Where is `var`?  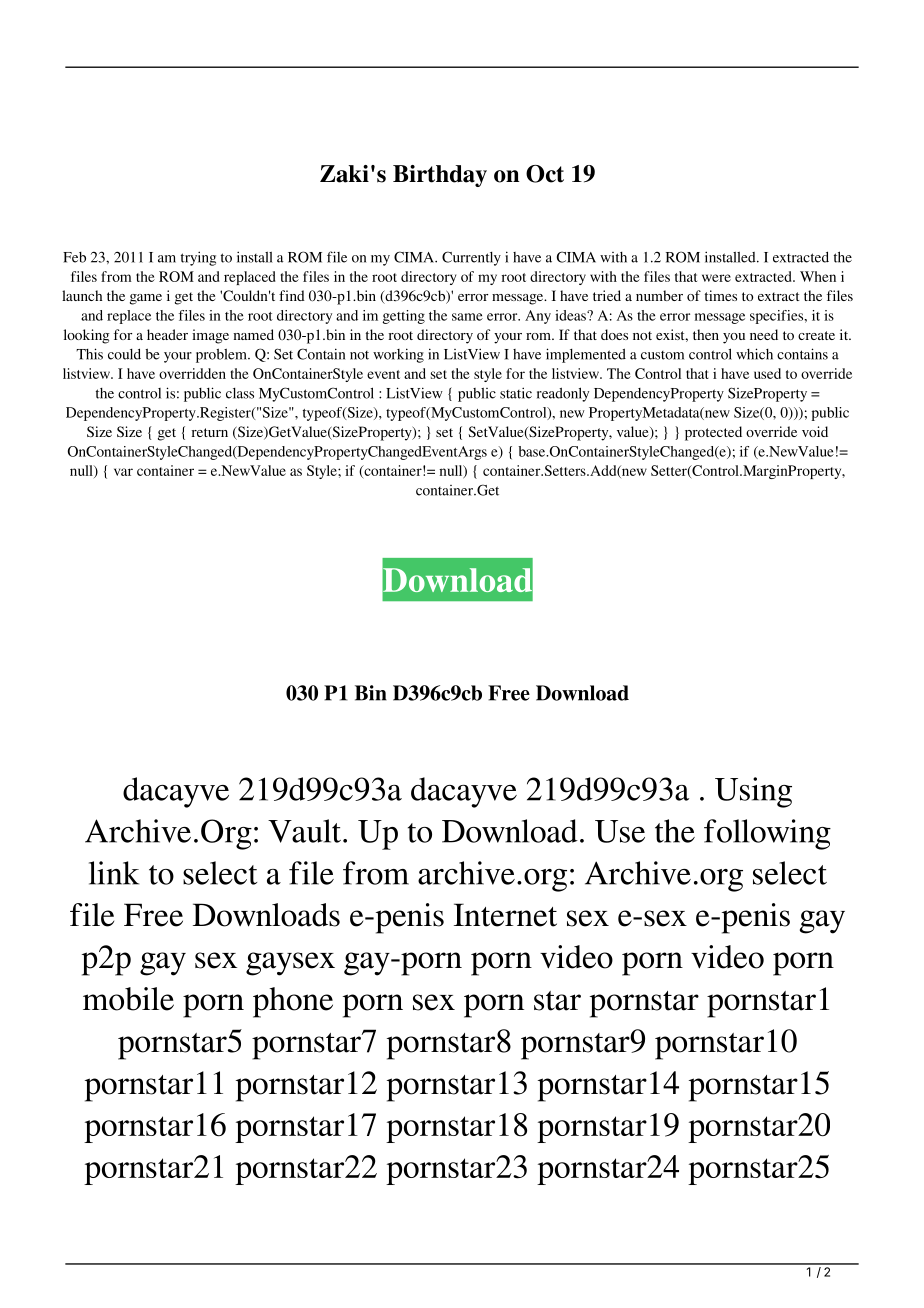
var is located at coordinates (123, 472).
